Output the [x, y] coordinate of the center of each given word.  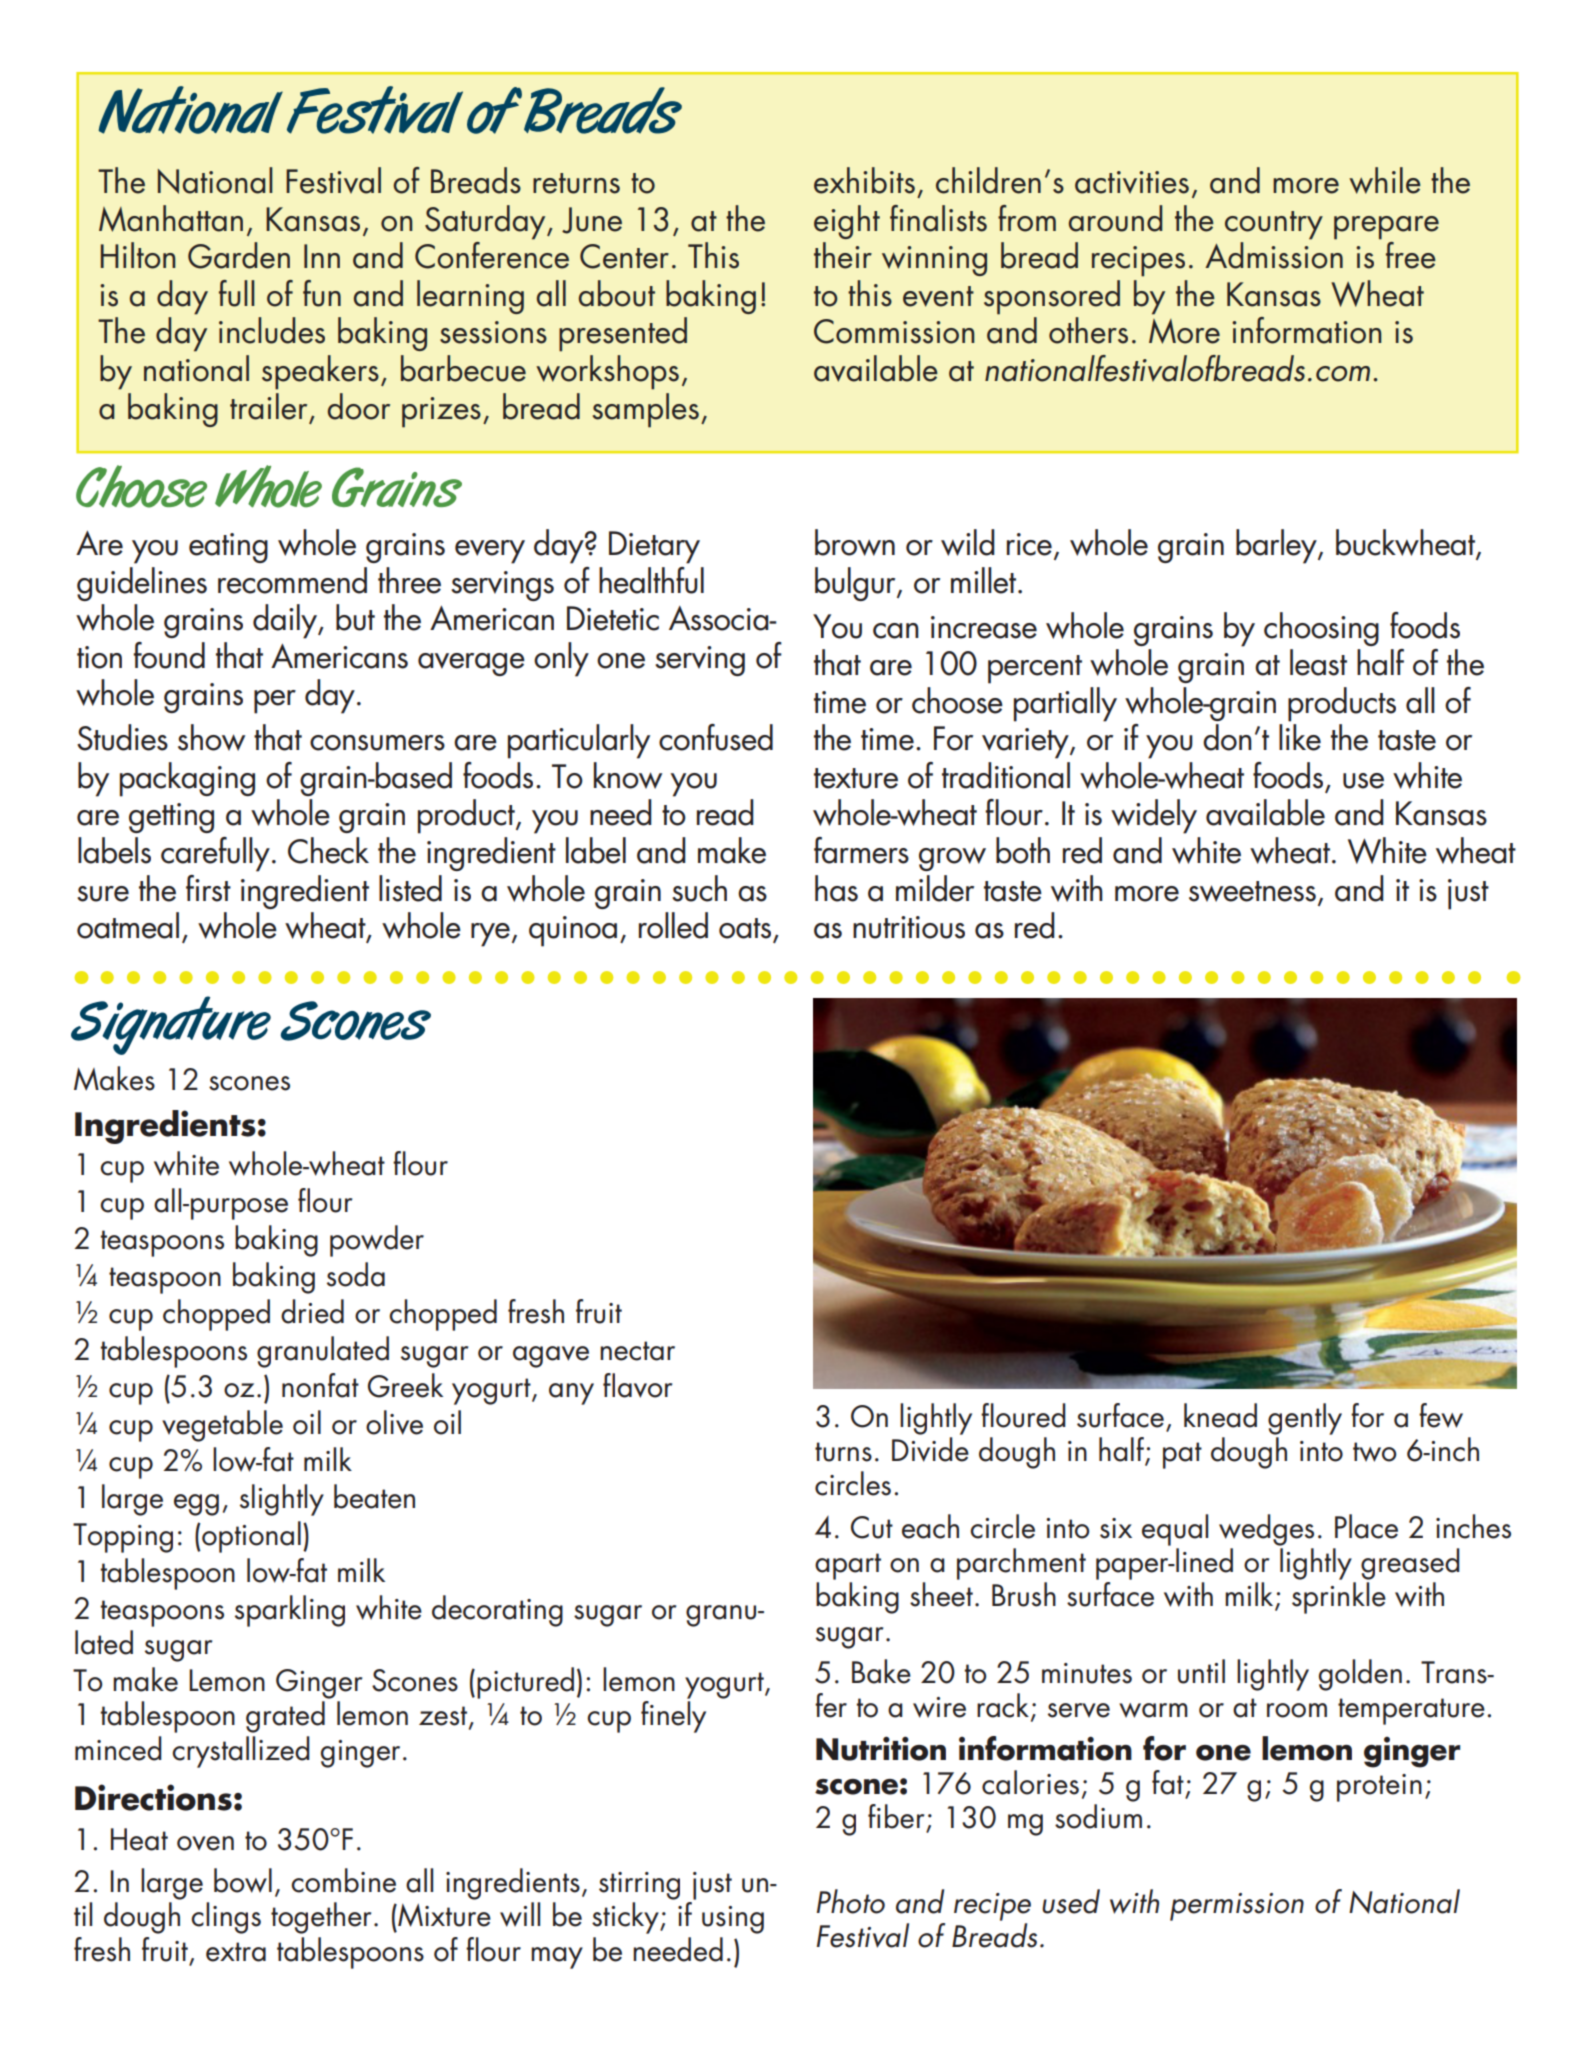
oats [745, 928]
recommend [292, 580]
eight [847, 222]
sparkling [290, 1611]
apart [848, 1566]
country [1274, 225]
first [208, 888]
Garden [239, 255]
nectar [637, 1351]
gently [1305, 1419]
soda [356, 1274]
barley [1277, 546]
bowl [243, 1880]
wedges [1266, 1530]
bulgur [856, 584]
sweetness [1252, 891]
